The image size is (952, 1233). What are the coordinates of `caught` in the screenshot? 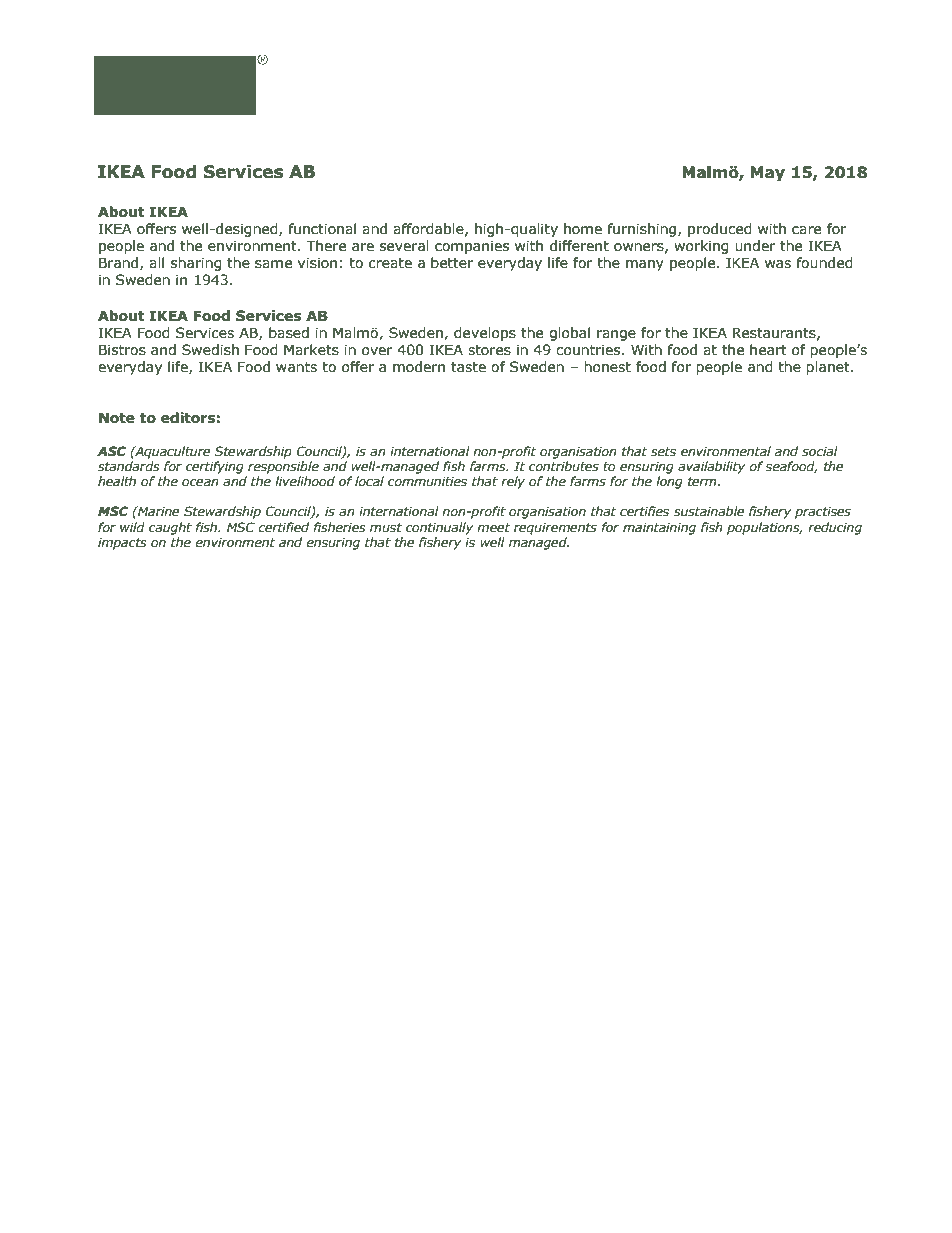 It's located at (170, 528).
